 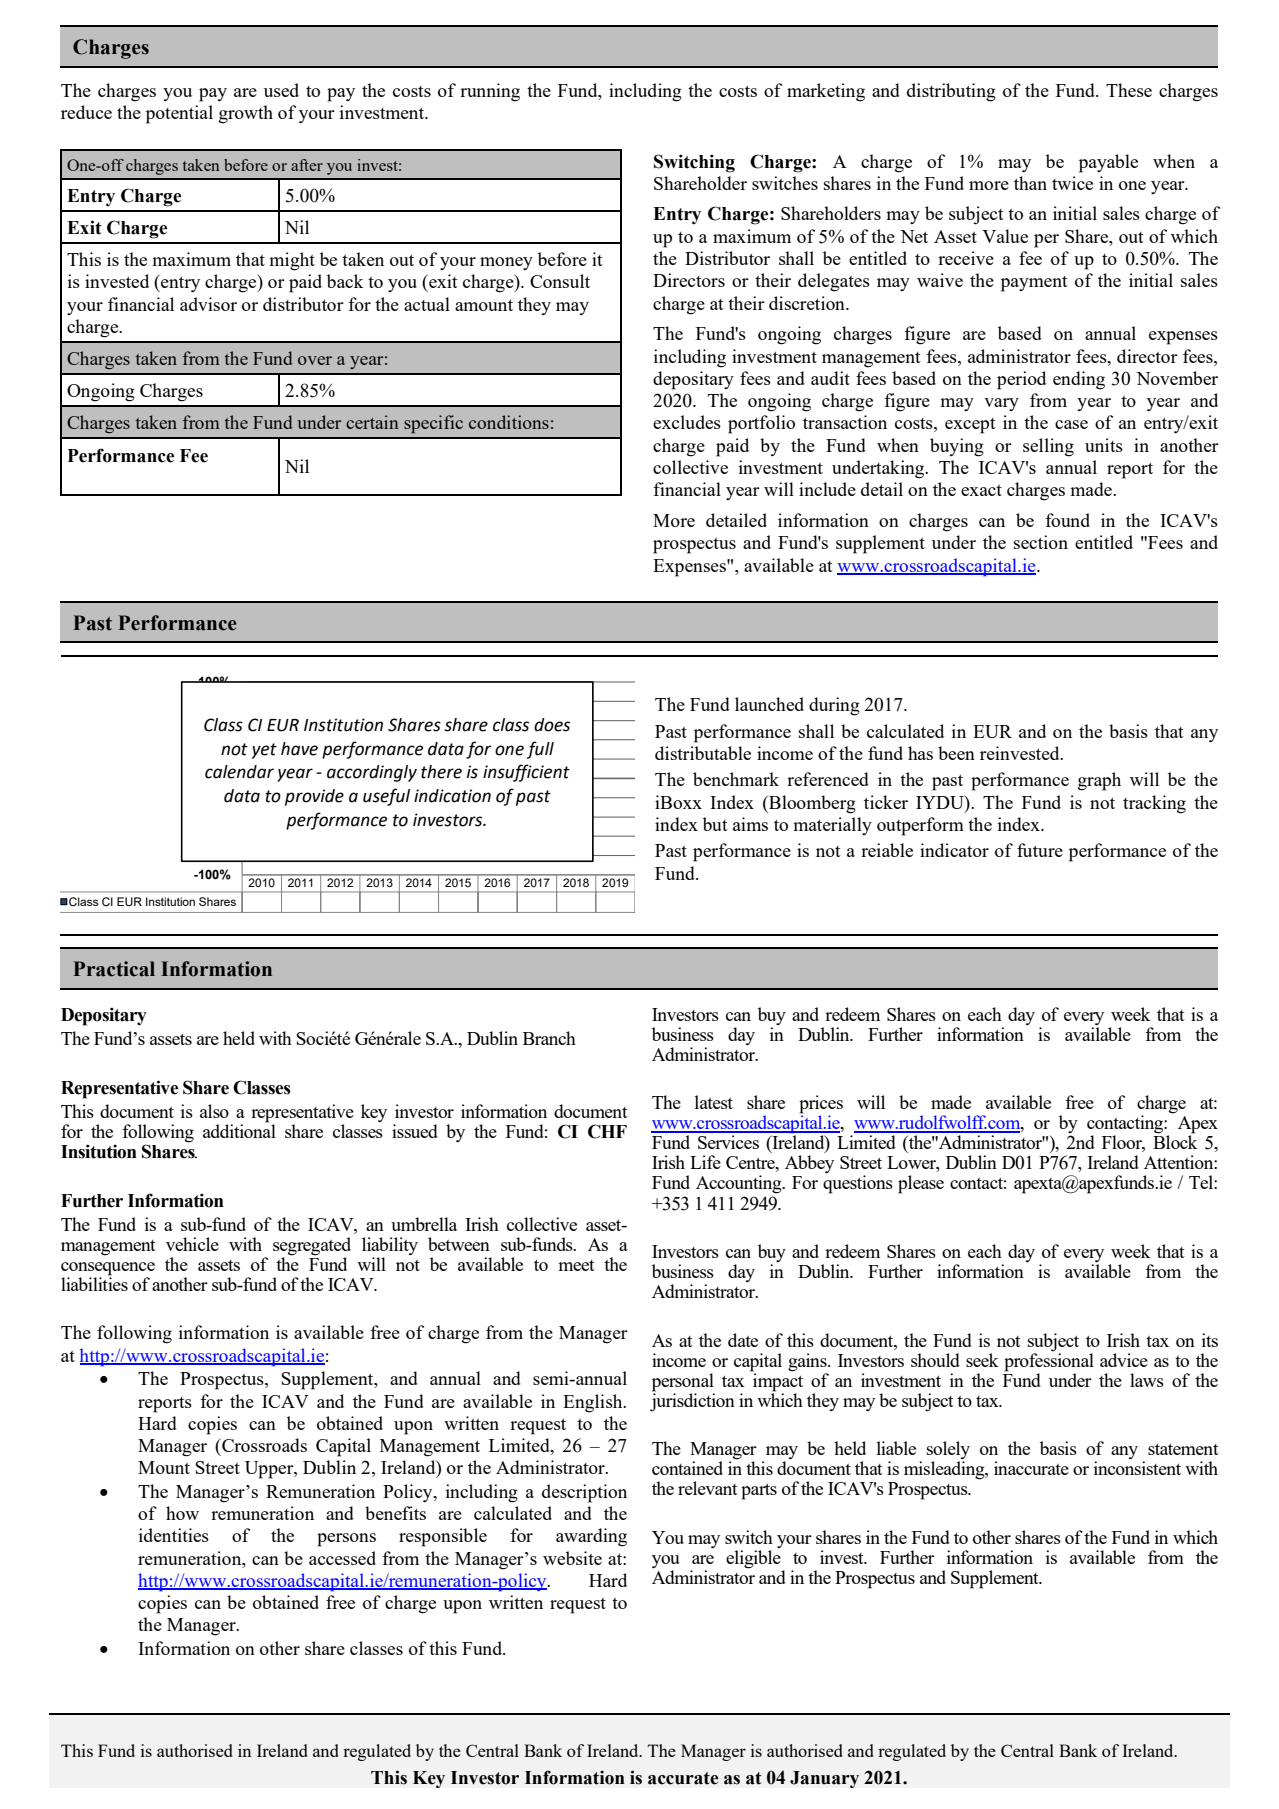 What do you see at coordinates (1072, 183) in the screenshot?
I see `twice` at bounding box center [1072, 183].
